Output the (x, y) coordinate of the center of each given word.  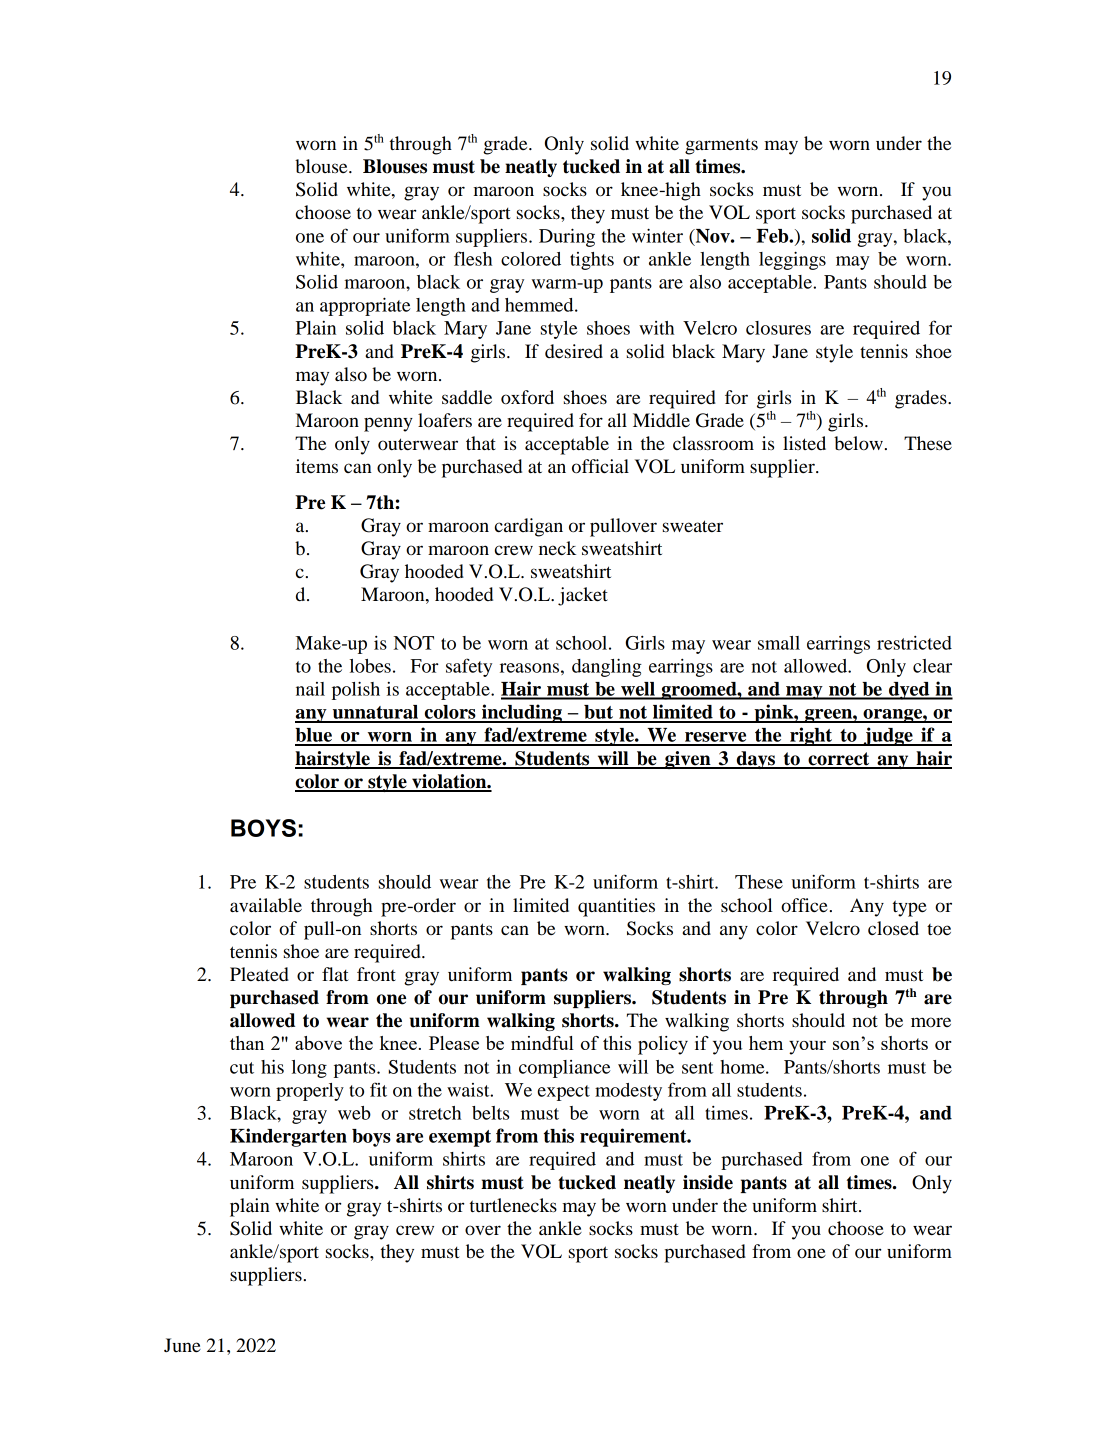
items (317, 466)
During (567, 237)
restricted (914, 643)
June (182, 1345)
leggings (792, 260)
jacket (583, 596)
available (266, 905)
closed (893, 928)
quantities (616, 907)
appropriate (365, 306)
